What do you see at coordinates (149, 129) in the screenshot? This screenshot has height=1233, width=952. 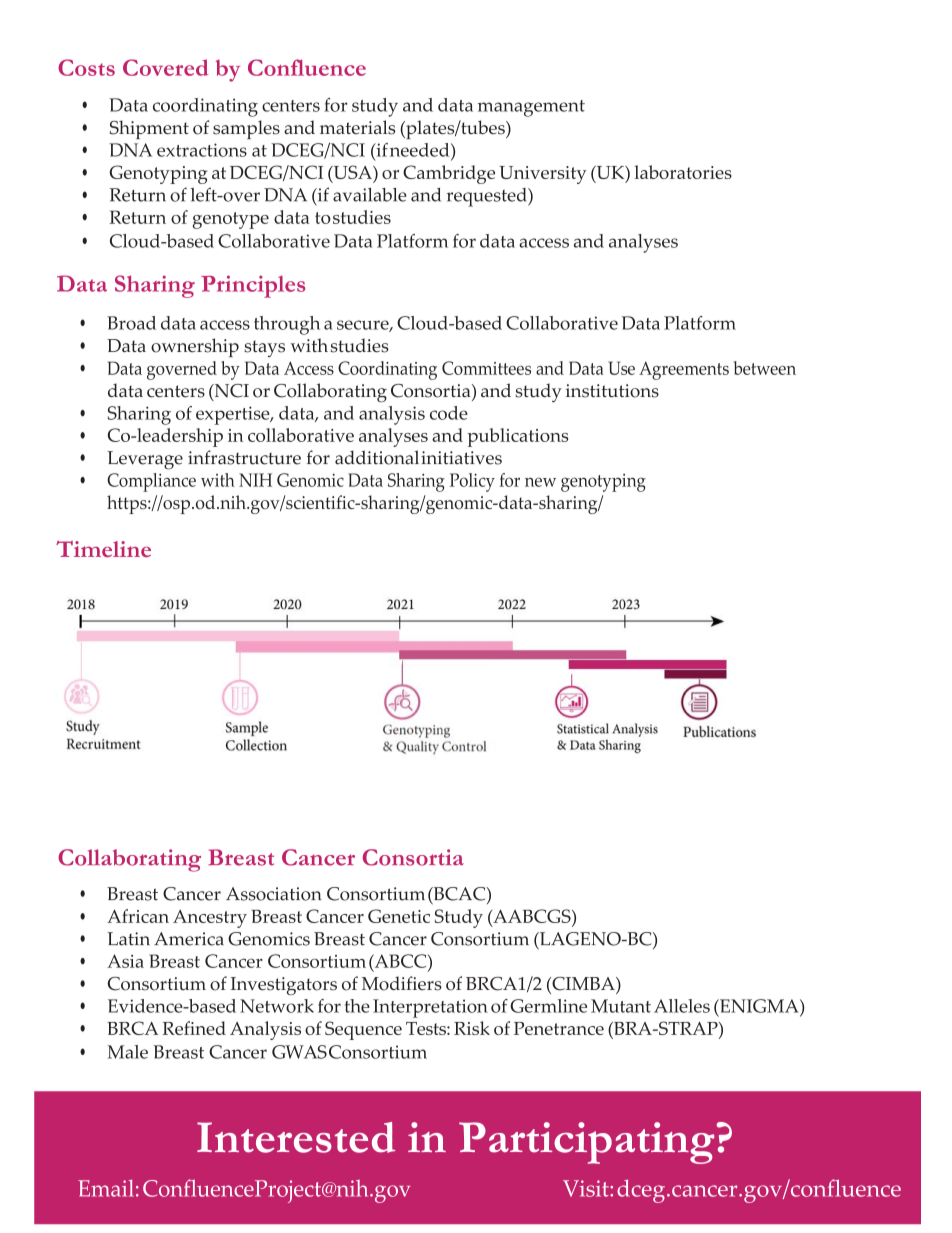 I see `Shipment` at bounding box center [149, 129].
